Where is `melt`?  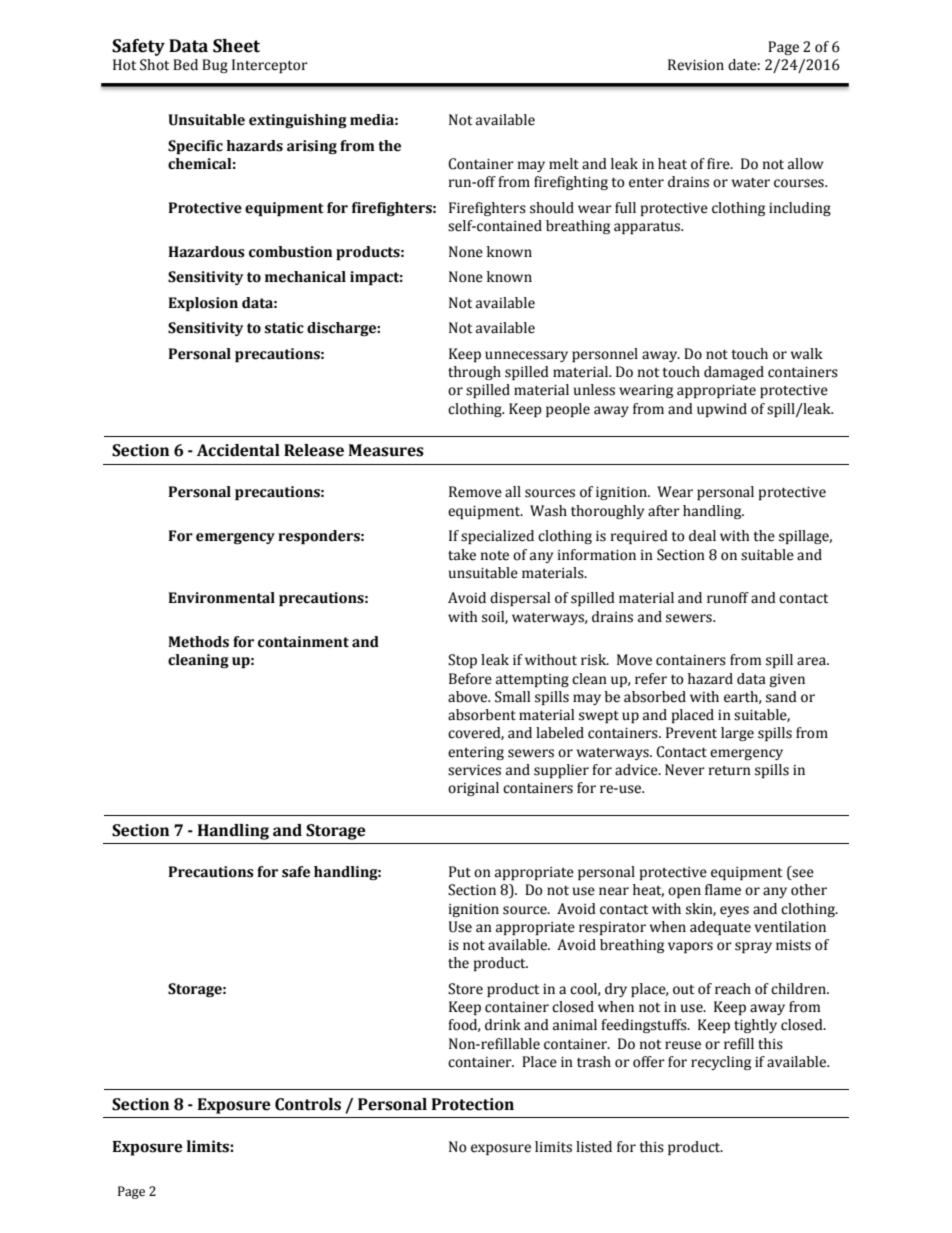
melt is located at coordinates (564, 164).
